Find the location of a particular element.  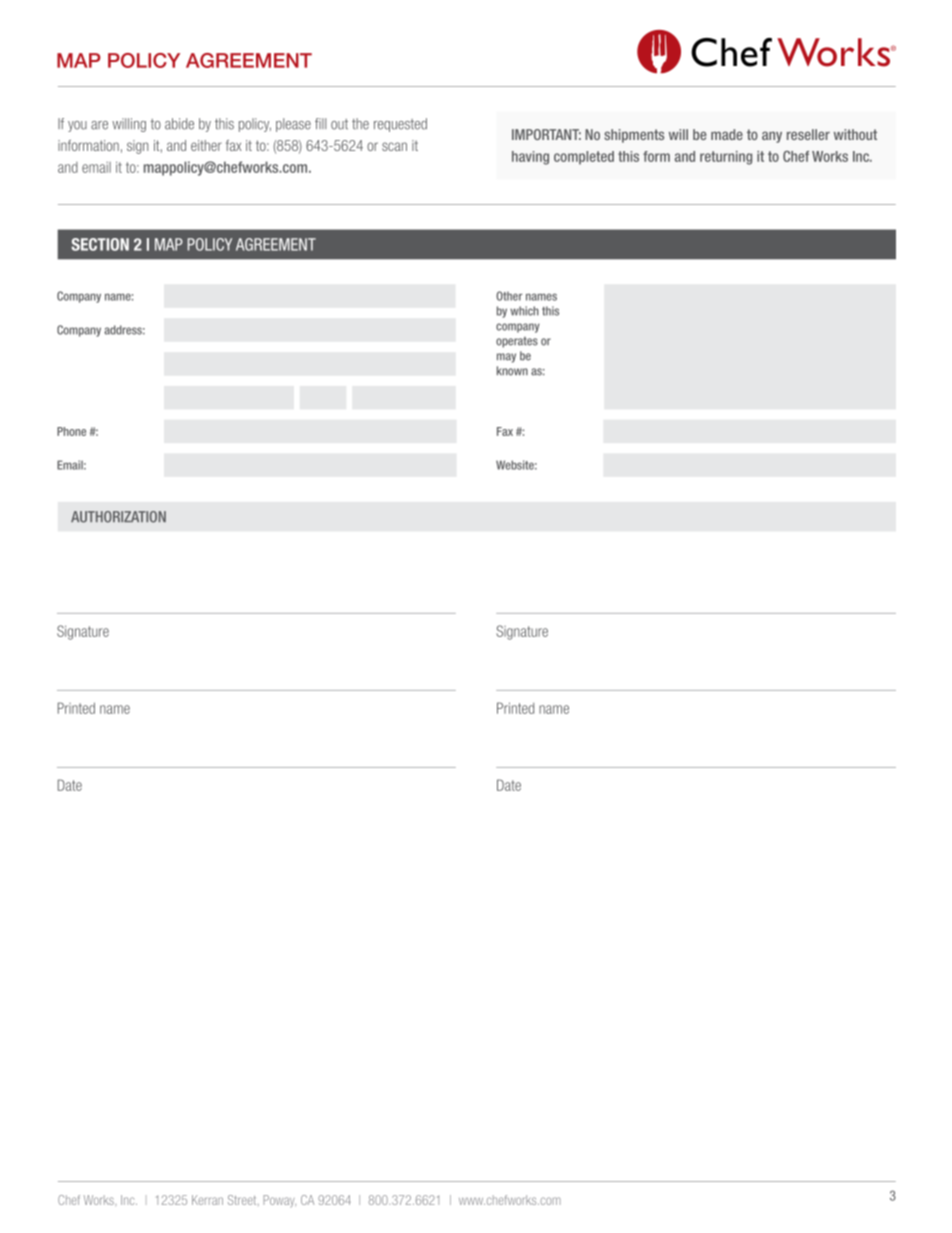

Street is located at coordinates (243, 1200).
